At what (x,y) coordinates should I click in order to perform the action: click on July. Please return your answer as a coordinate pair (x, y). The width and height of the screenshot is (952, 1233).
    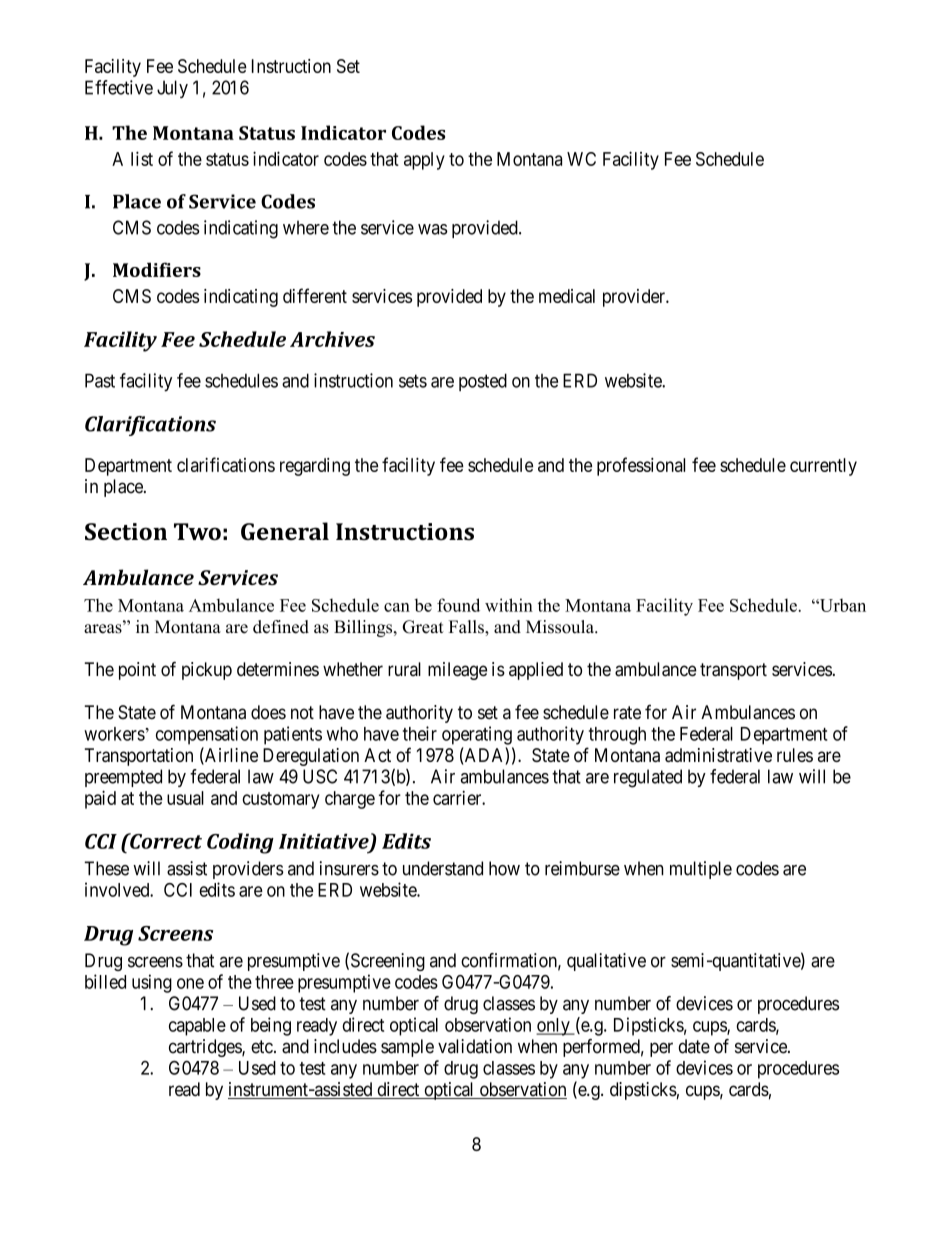
    Looking at the image, I should click on (172, 89).
